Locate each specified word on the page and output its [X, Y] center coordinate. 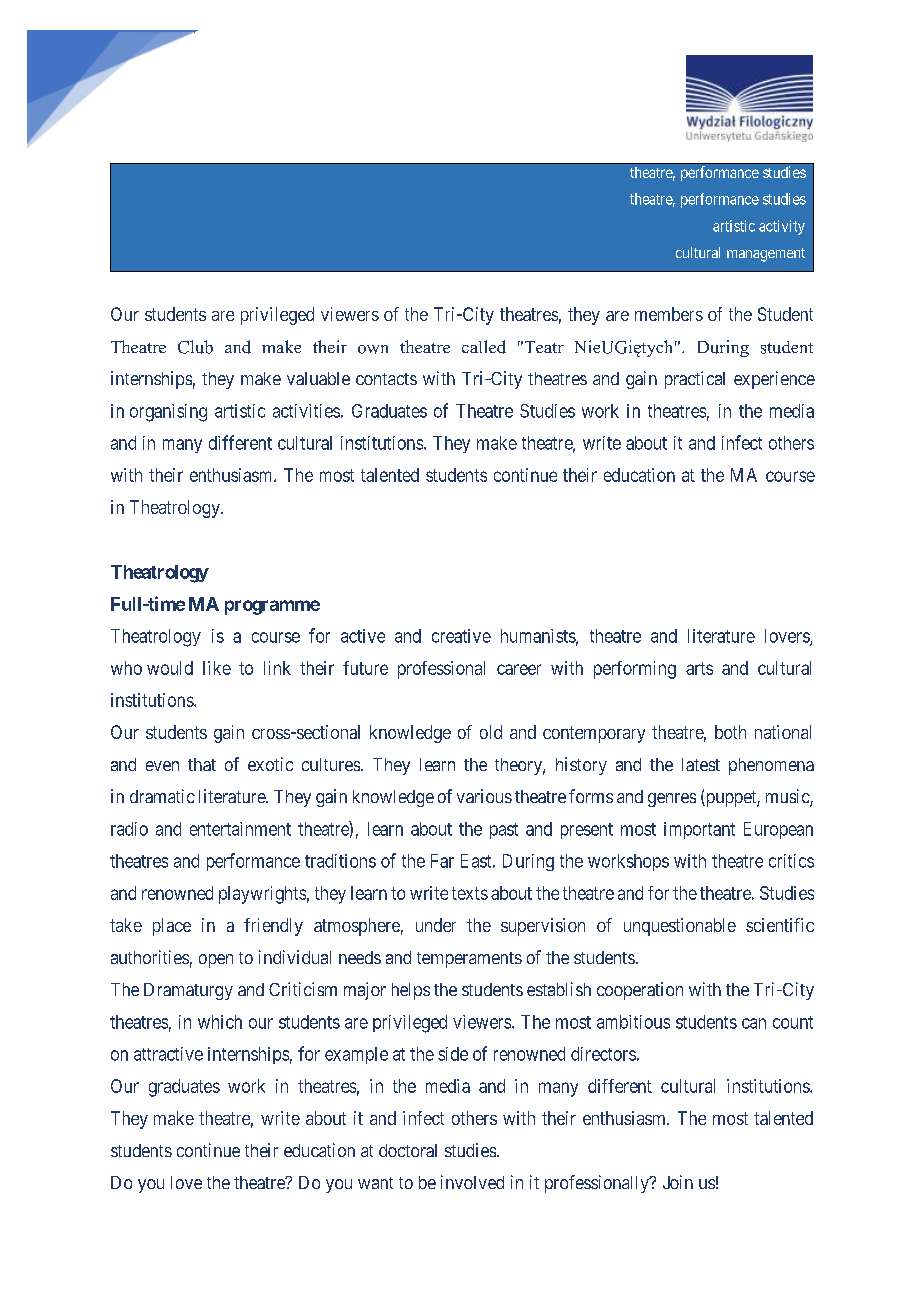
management [766, 255]
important [699, 830]
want [375, 1183]
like [217, 668]
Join [678, 1182]
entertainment [240, 829]
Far [442, 861]
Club [195, 347]
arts [699, 668]
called [484, 347]
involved [472, 1182]
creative [461, 636]
